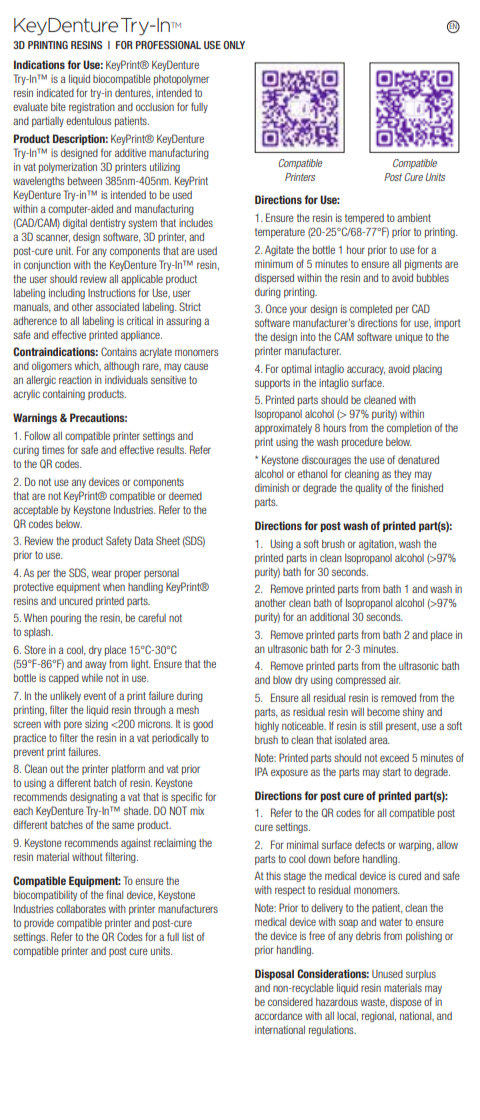  I want to click on IPA, so click(261, 771).
